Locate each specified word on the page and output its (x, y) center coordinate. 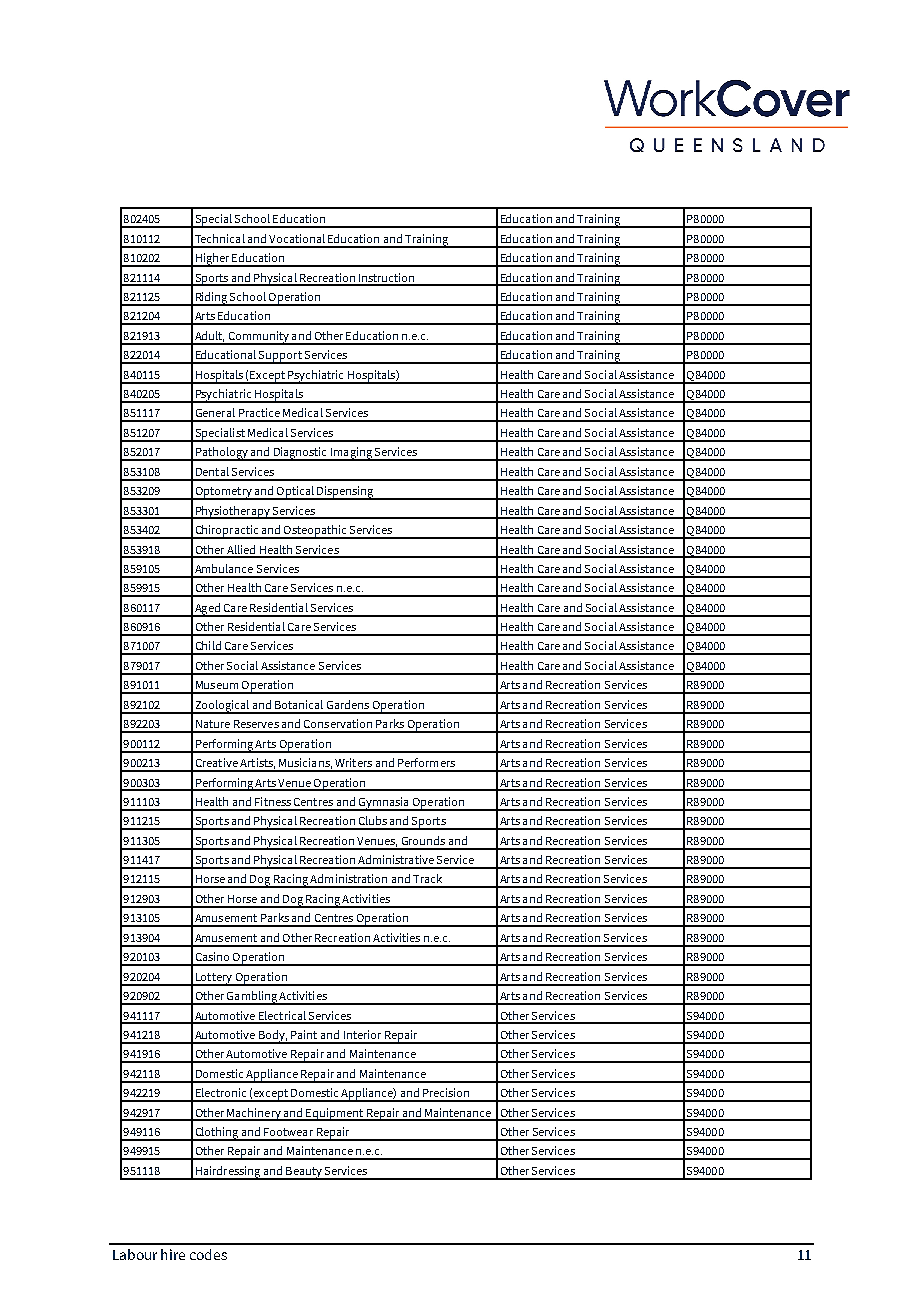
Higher (212, 260)
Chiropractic (227, 532)
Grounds (423, 840)
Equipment (334, 1114)
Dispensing (345, 493)
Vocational (297, 238)
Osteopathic (315, 532)
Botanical (299, 704)
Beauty (304, 1173)
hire (173, 1254)
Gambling (252, 998)
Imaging (351, 454)
